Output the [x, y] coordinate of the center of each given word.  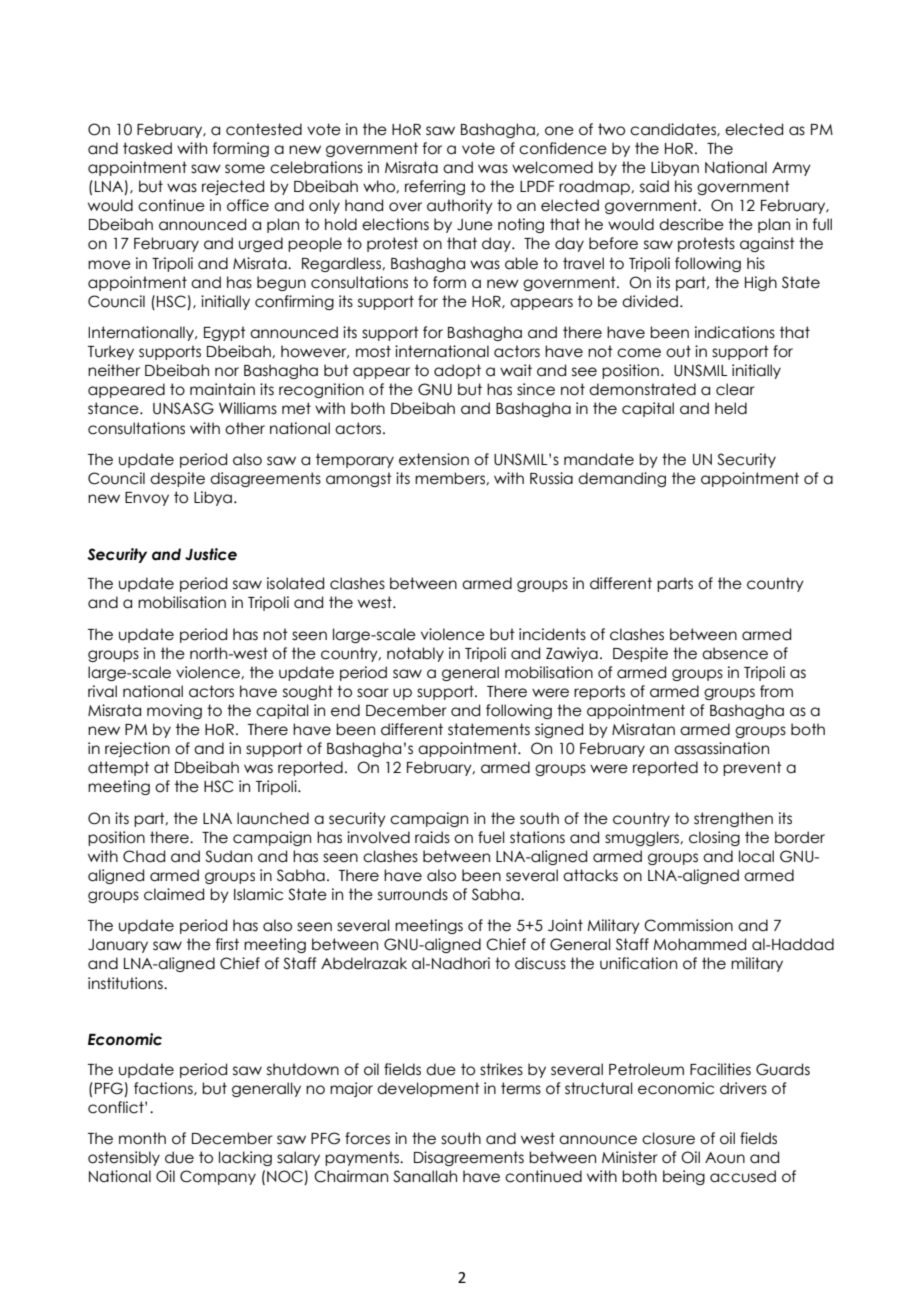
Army [791, 169]
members [451, 478]
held [731, 408]
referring [435, 187]
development [428, 1089]
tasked [147, 148]
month [142, 1138]
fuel [491, 837]
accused [743, 1176]
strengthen [733, 819]
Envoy [147, 499]
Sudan [228, 856]
